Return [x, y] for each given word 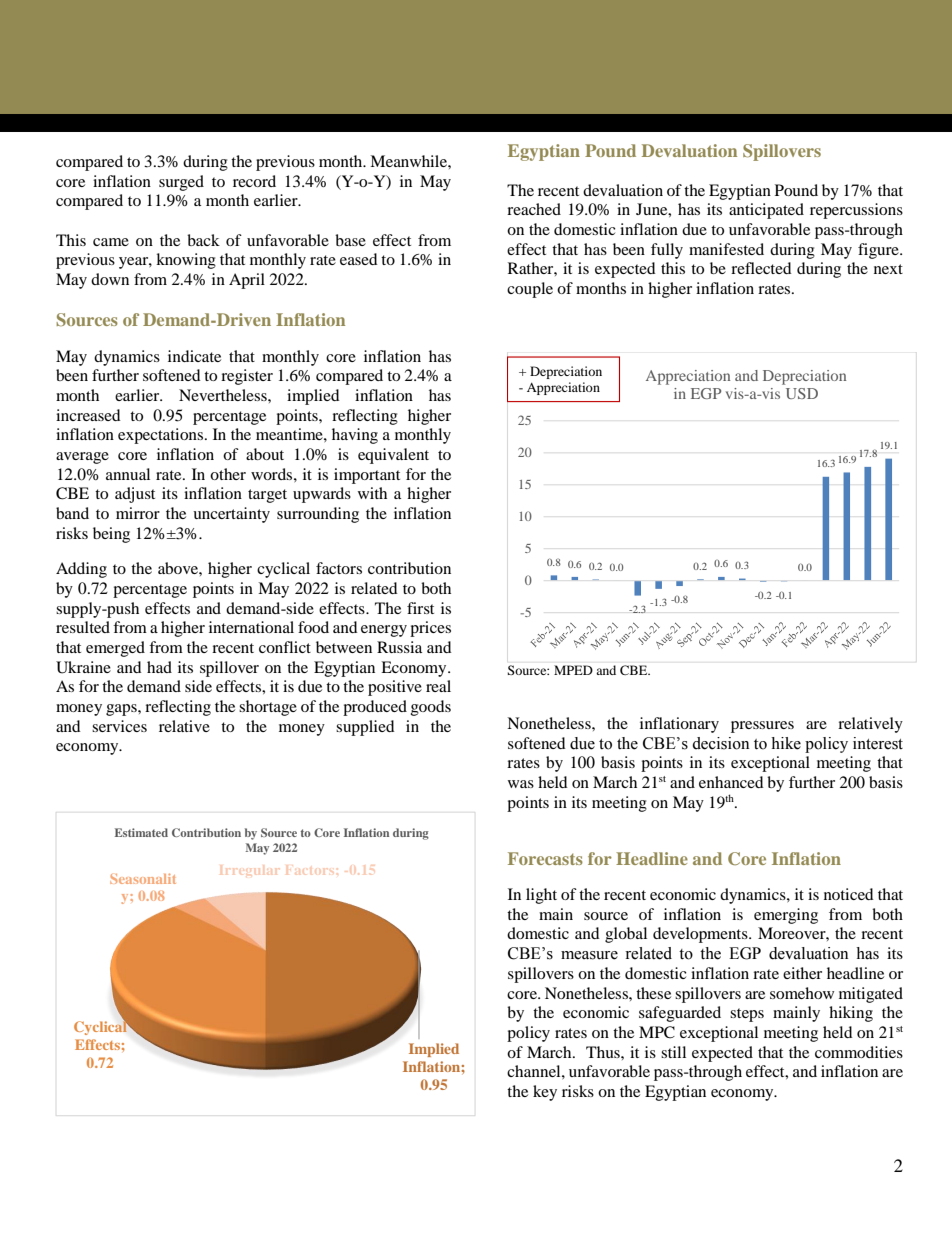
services [119, 726]
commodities [859, 1052]
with [372, 493]
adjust [135, 495]
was [521, 784]
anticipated [766, 211]
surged [181, 183]
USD [802, 393]
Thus [604, 1052]
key [545, 1093]
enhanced [731, 782]
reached [534, 209]
